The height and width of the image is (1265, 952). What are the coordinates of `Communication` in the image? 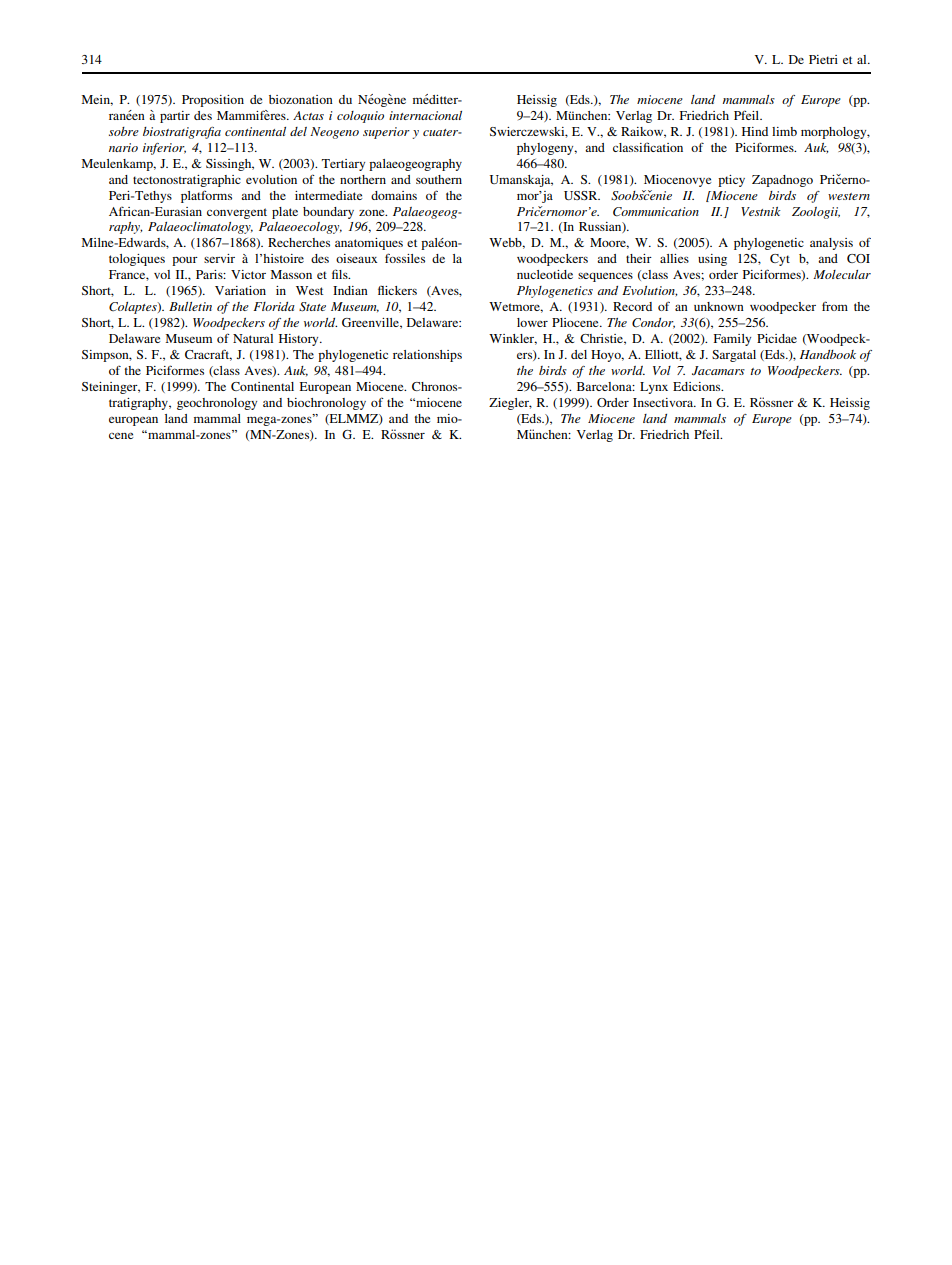 It's located at (656, 212).
